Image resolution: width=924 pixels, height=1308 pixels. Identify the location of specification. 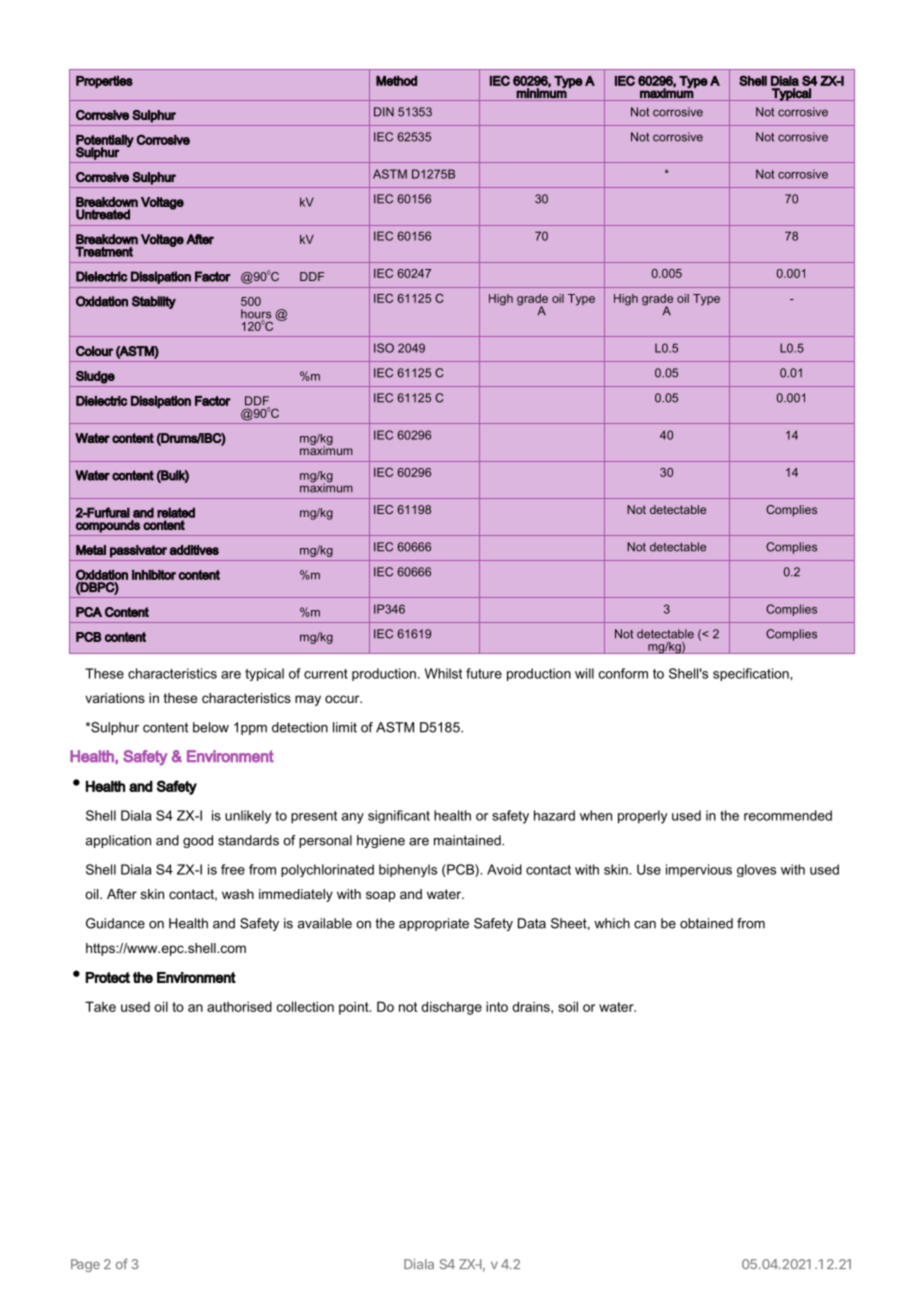
(752, 674).
